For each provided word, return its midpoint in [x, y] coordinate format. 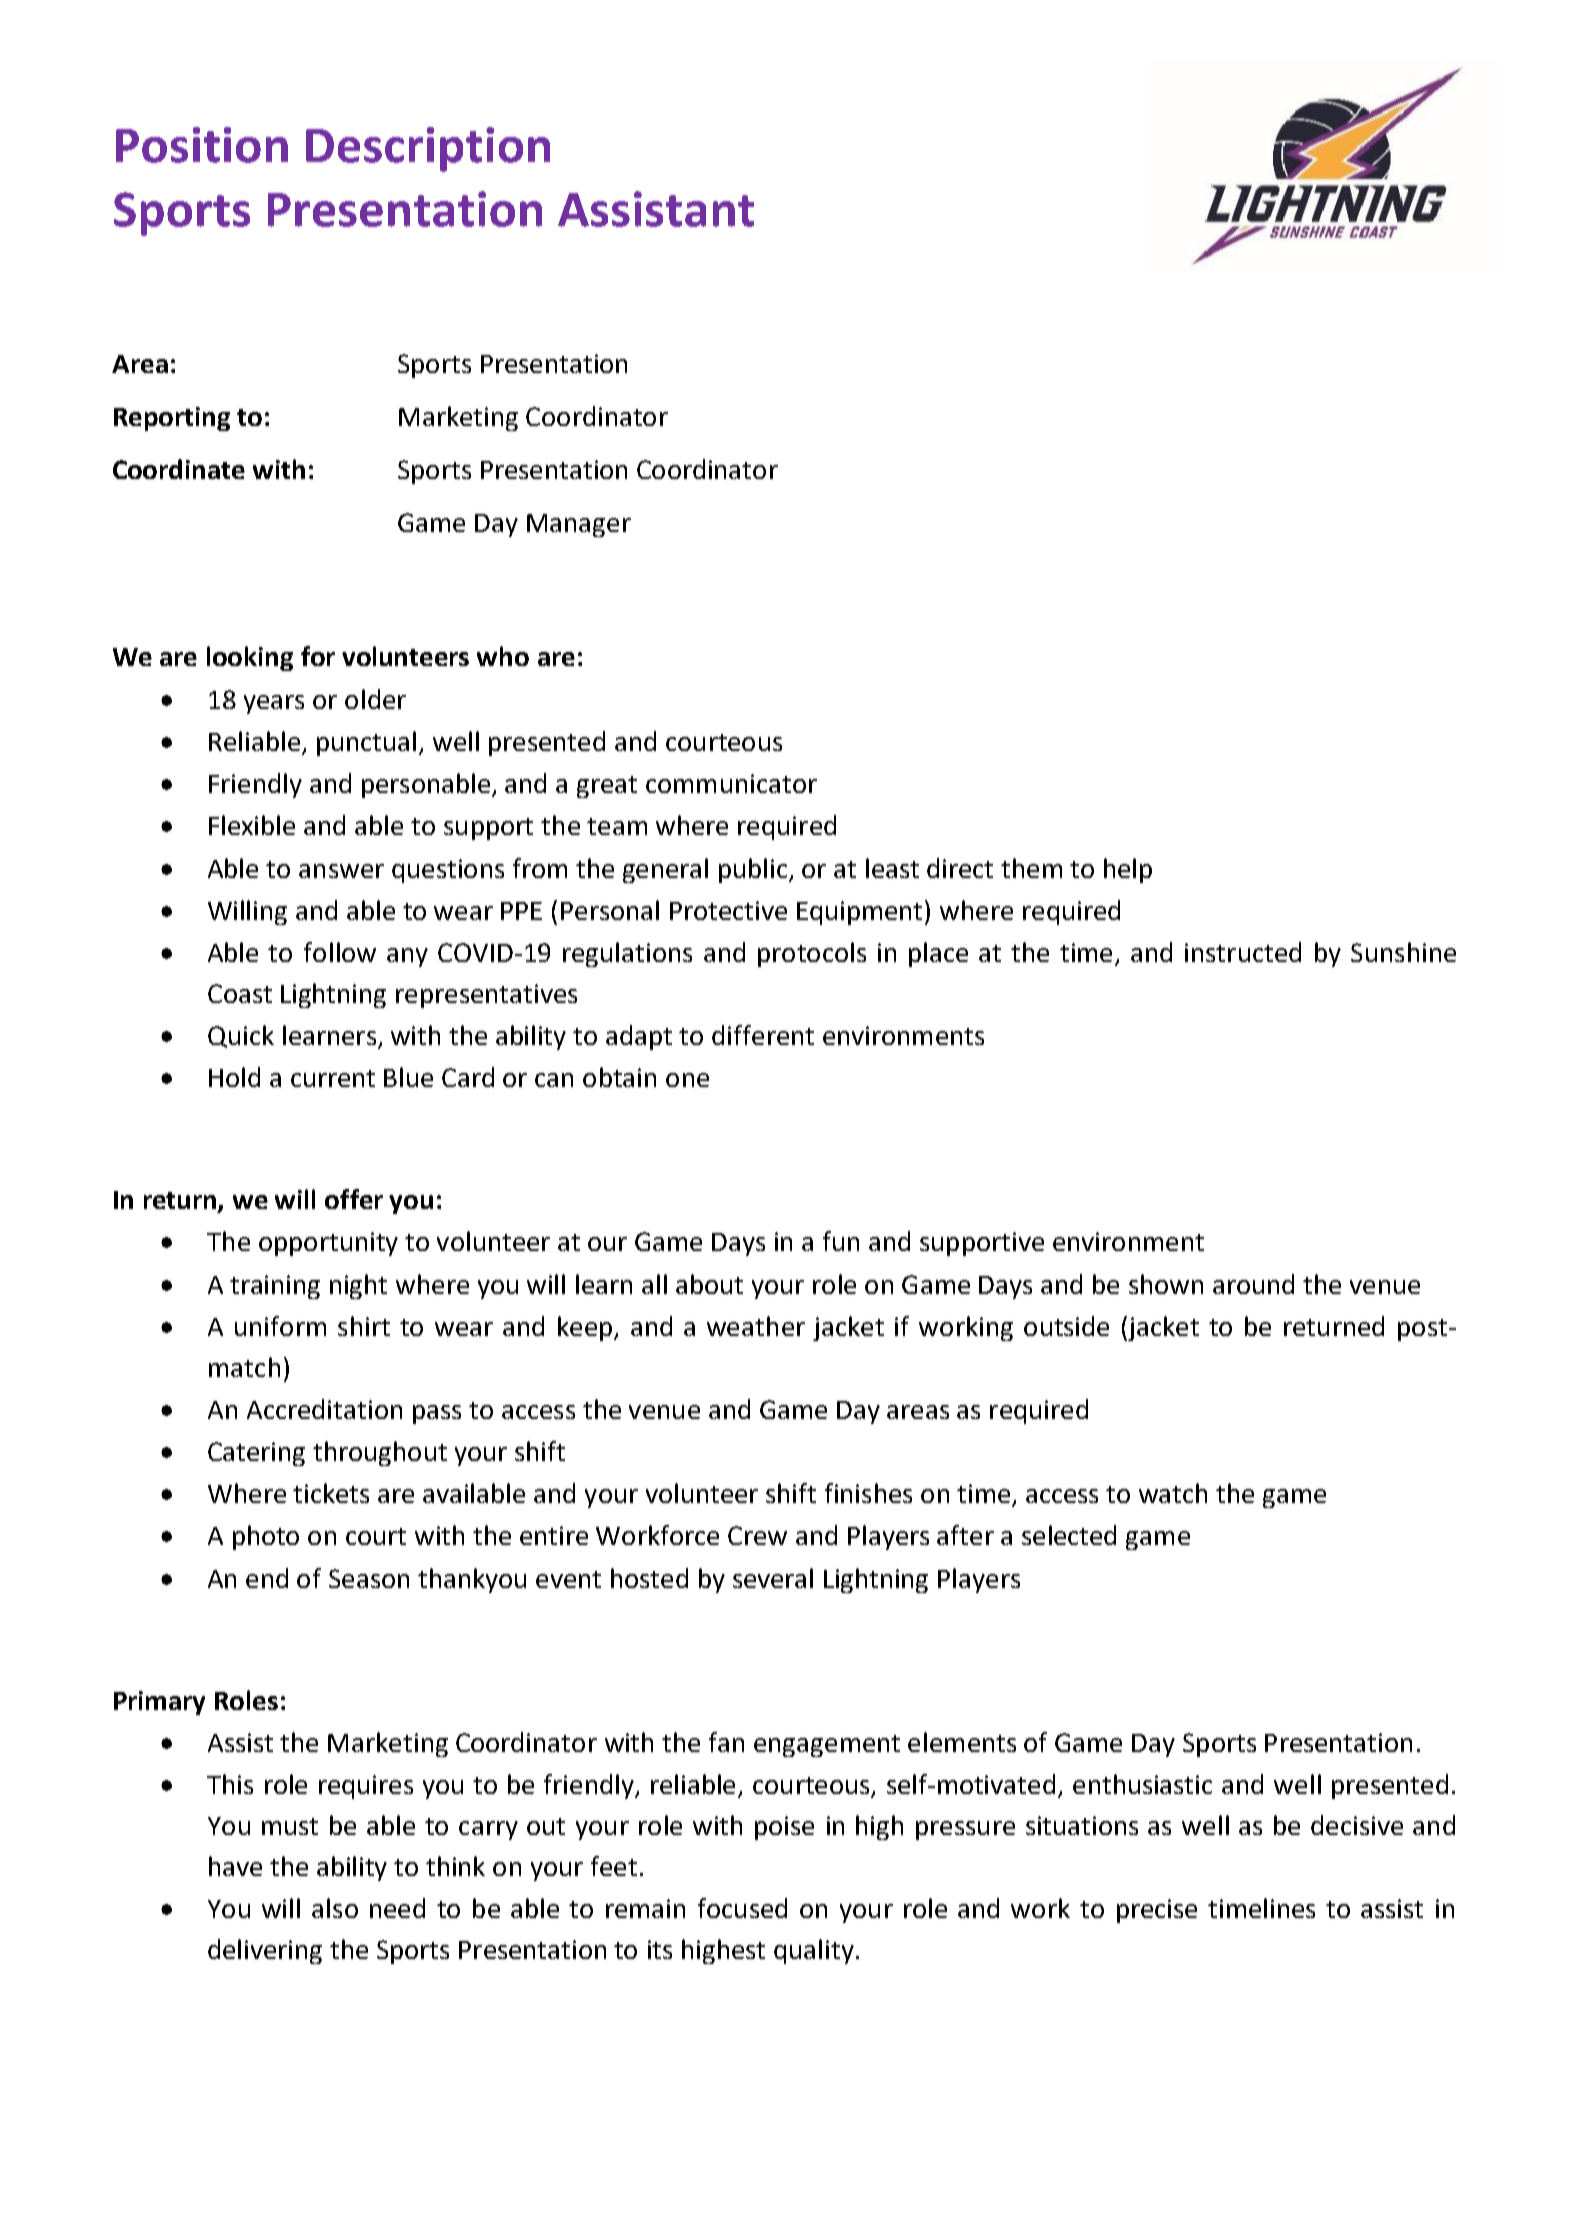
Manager [579, 525]
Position [202, 145]
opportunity [328, 1244]
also [335, 1908]
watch [1173, 1493]
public [754, 870]
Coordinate [179, 469]
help [1128, 870]
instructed [1243, 952]
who [503, 656]
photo [266, 1537]
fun [841, 1241]
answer [341, 871]
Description [428, 149]
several [773, 1578]
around [1253, 1284]
